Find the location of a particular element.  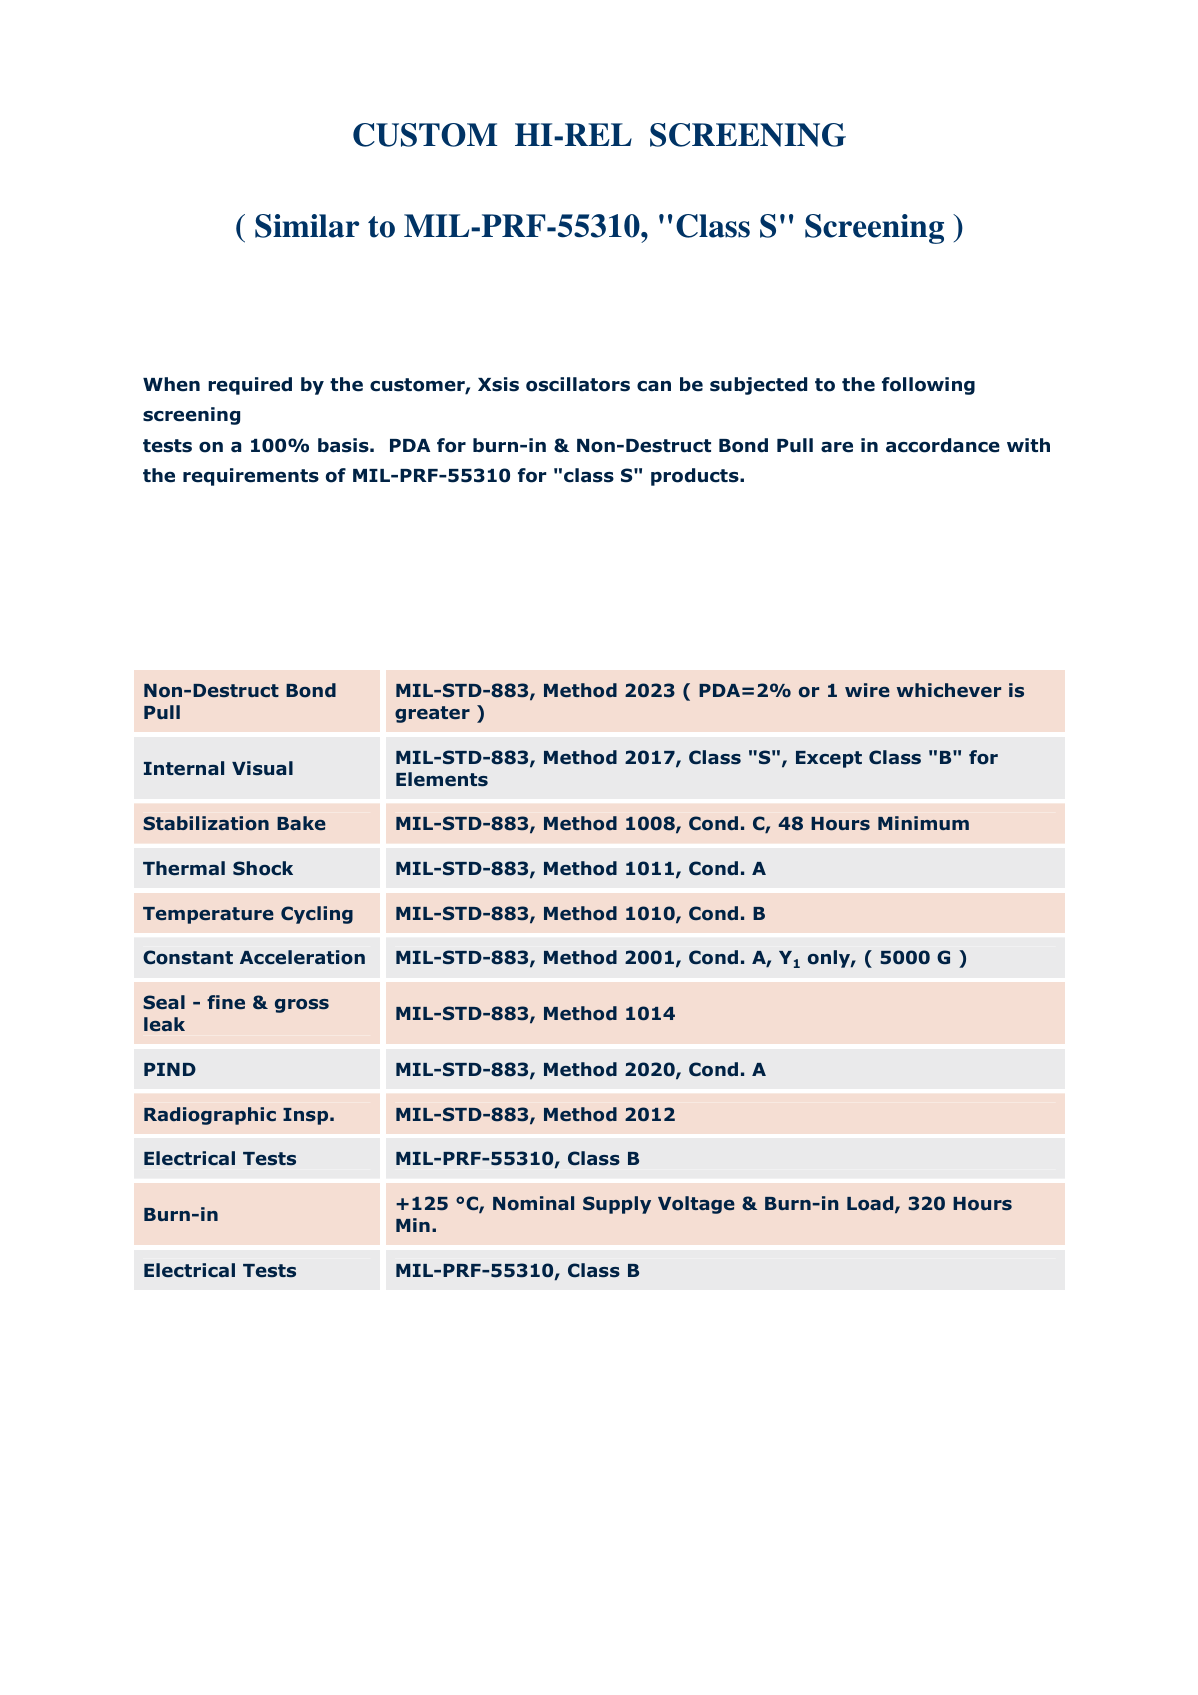

Similar is located at coordinates (307, 226).
